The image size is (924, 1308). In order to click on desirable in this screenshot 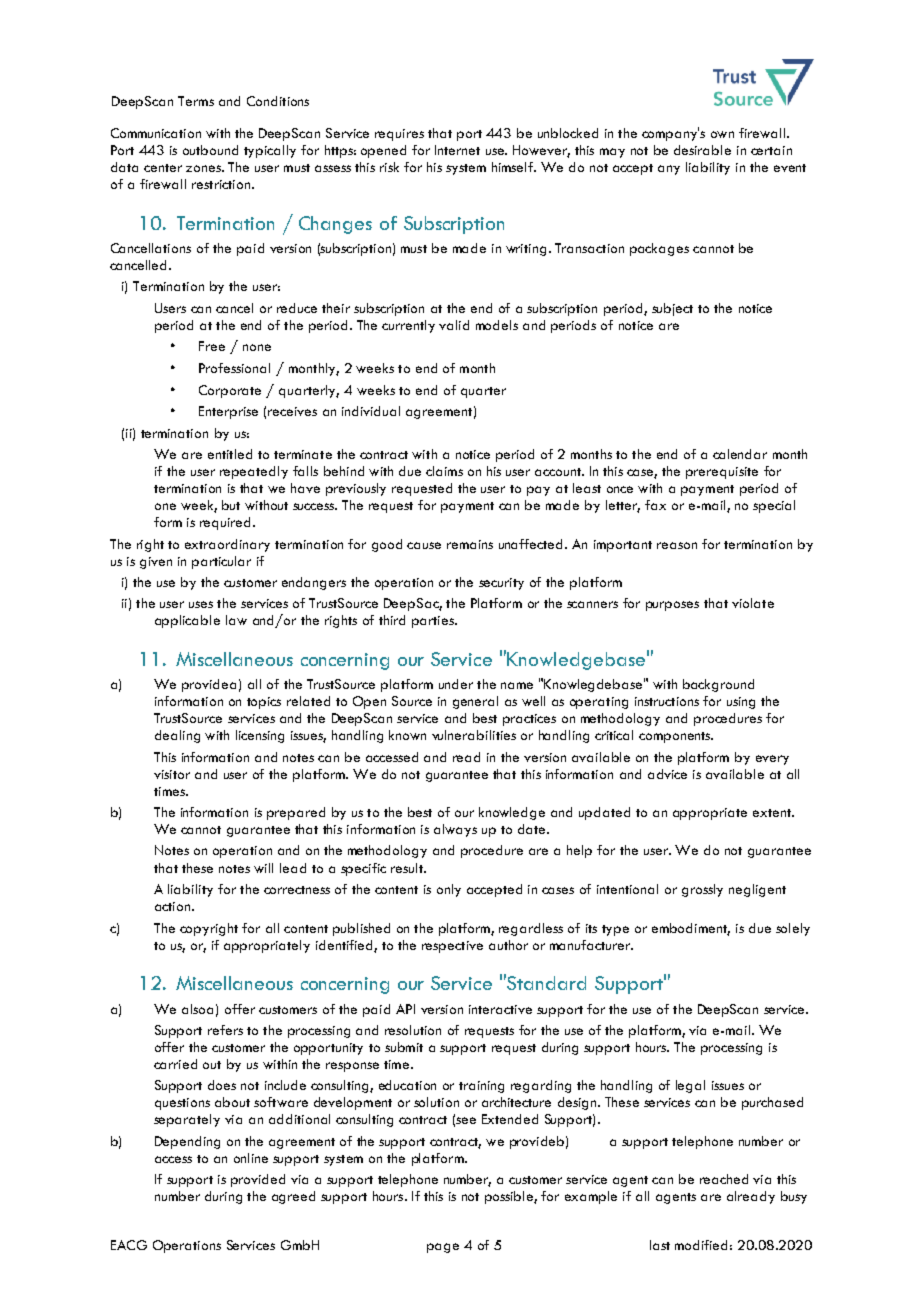, I will do `click(702, 150)`.
